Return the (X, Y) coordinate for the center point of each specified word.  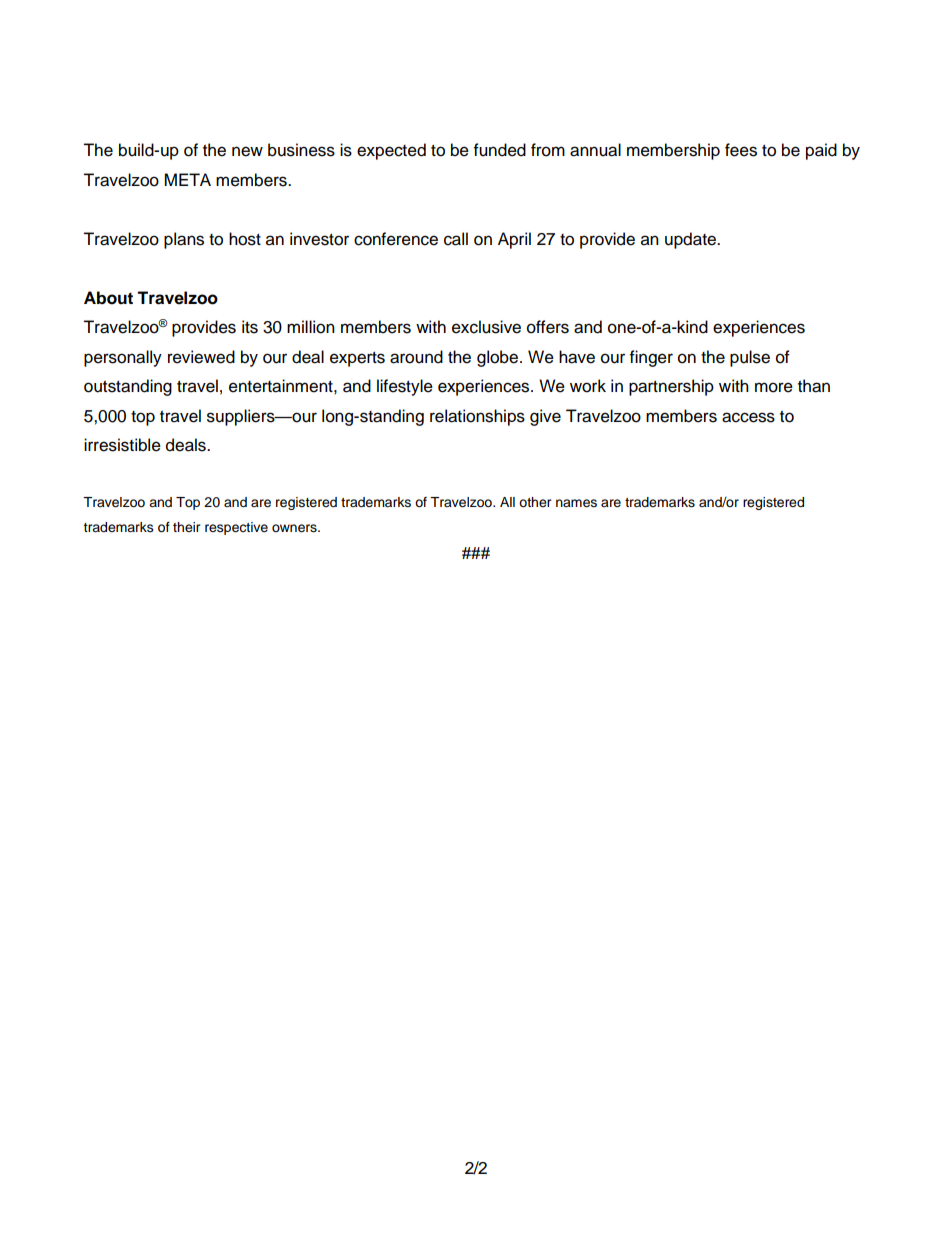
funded (500, 150)
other (535, 502)
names (576, 503)
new (247, 151)
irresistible (122, 445)
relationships (477, 417)
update (692, 240)
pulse (750, 358)
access (748, 417)
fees (741, 150)
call (456, 239)
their (187, 527)
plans (184, 240)
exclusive (486, 327)
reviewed (201, 357)
